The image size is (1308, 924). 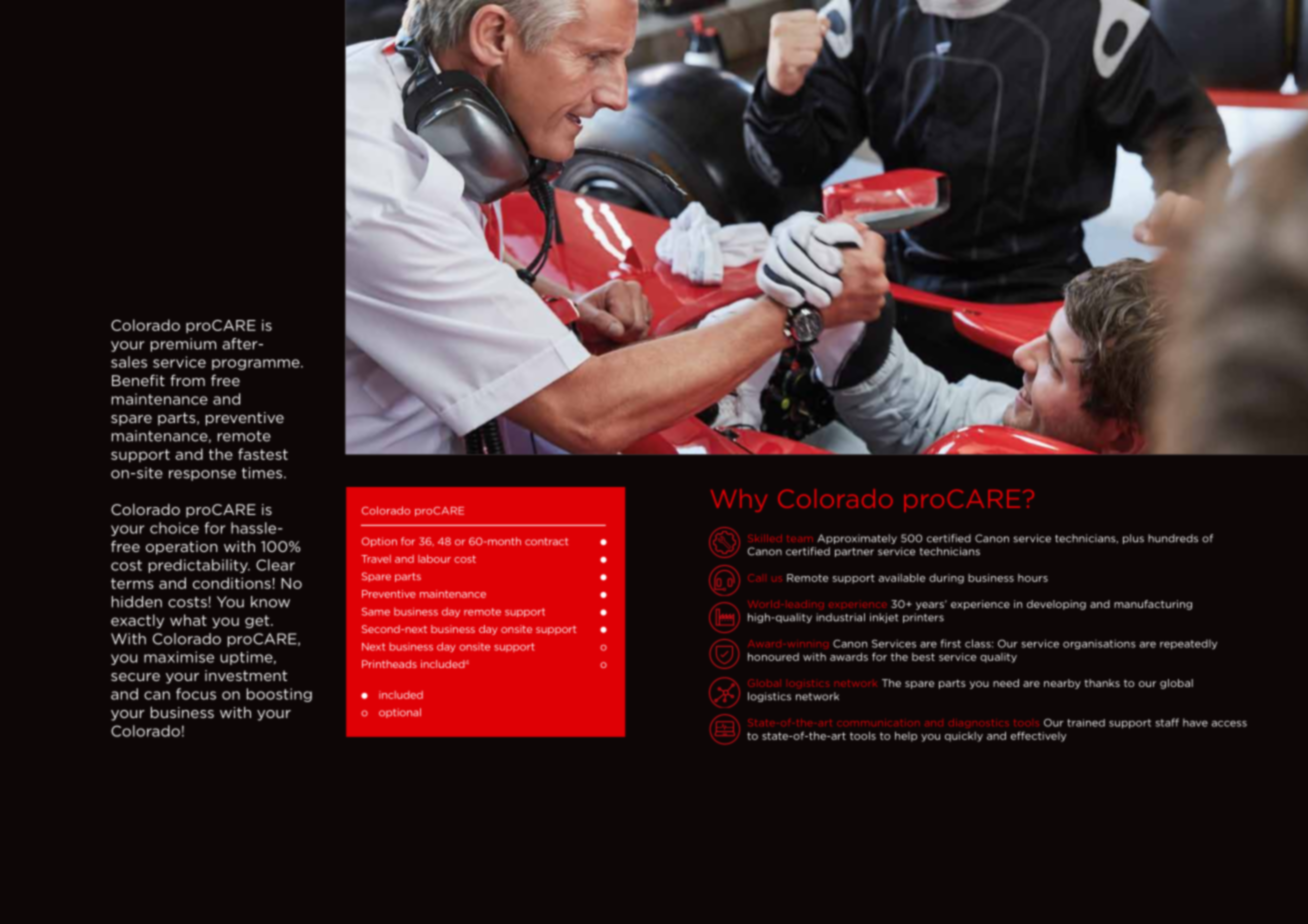 What do you see at coordinates (279, 695) in the screenshot?
I see `boosting` at bounding box center [279, 695].
